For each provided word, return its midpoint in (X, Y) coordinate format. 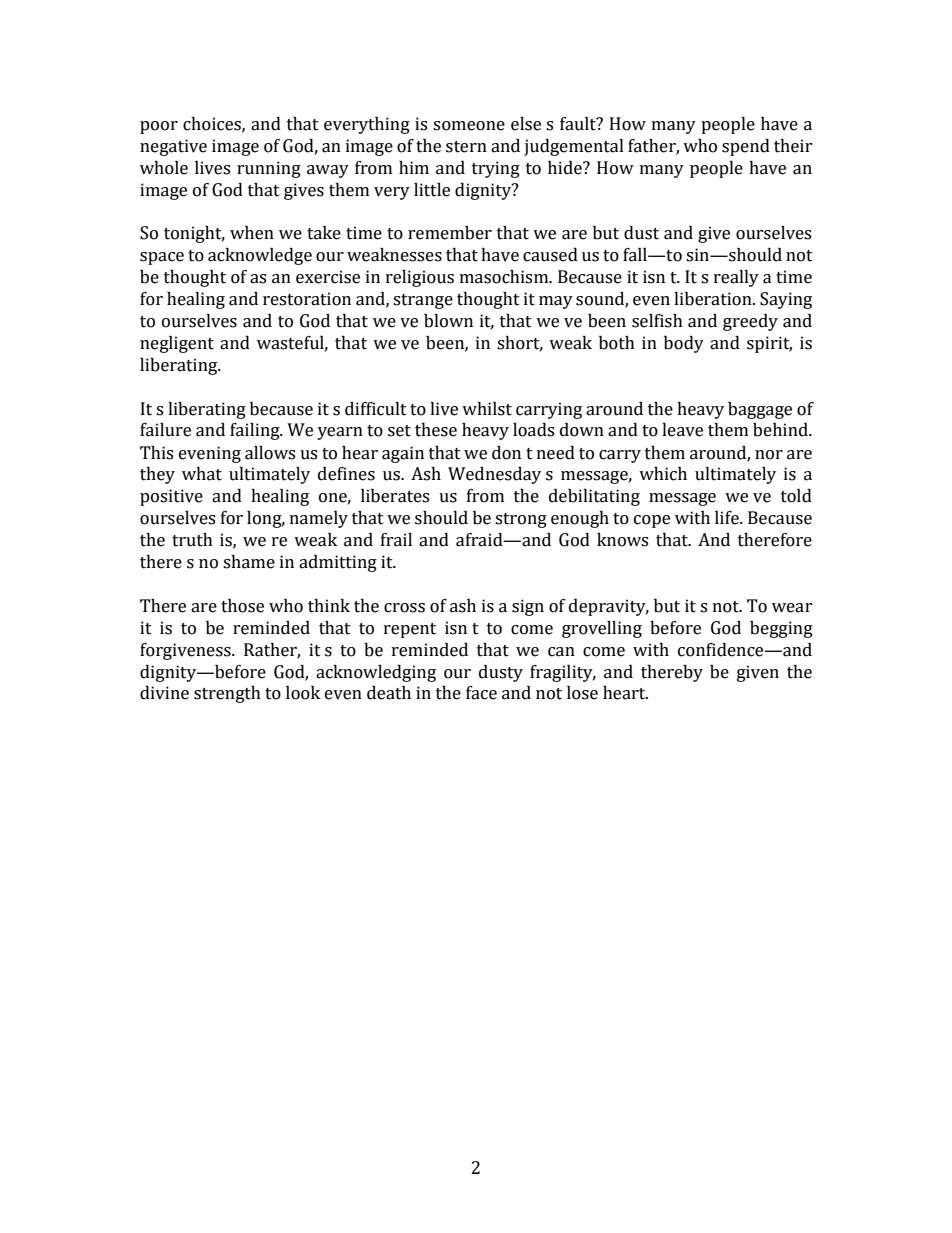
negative (173, 147)
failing (256, 431)
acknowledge (260, 256)
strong (521, 520)
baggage (760, 410)
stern (466, 147)
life (728, 518)
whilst (487, 409)
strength (227, 694)
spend (746, 147)
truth (192, 540)
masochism (505, 277)
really (736, 278)
